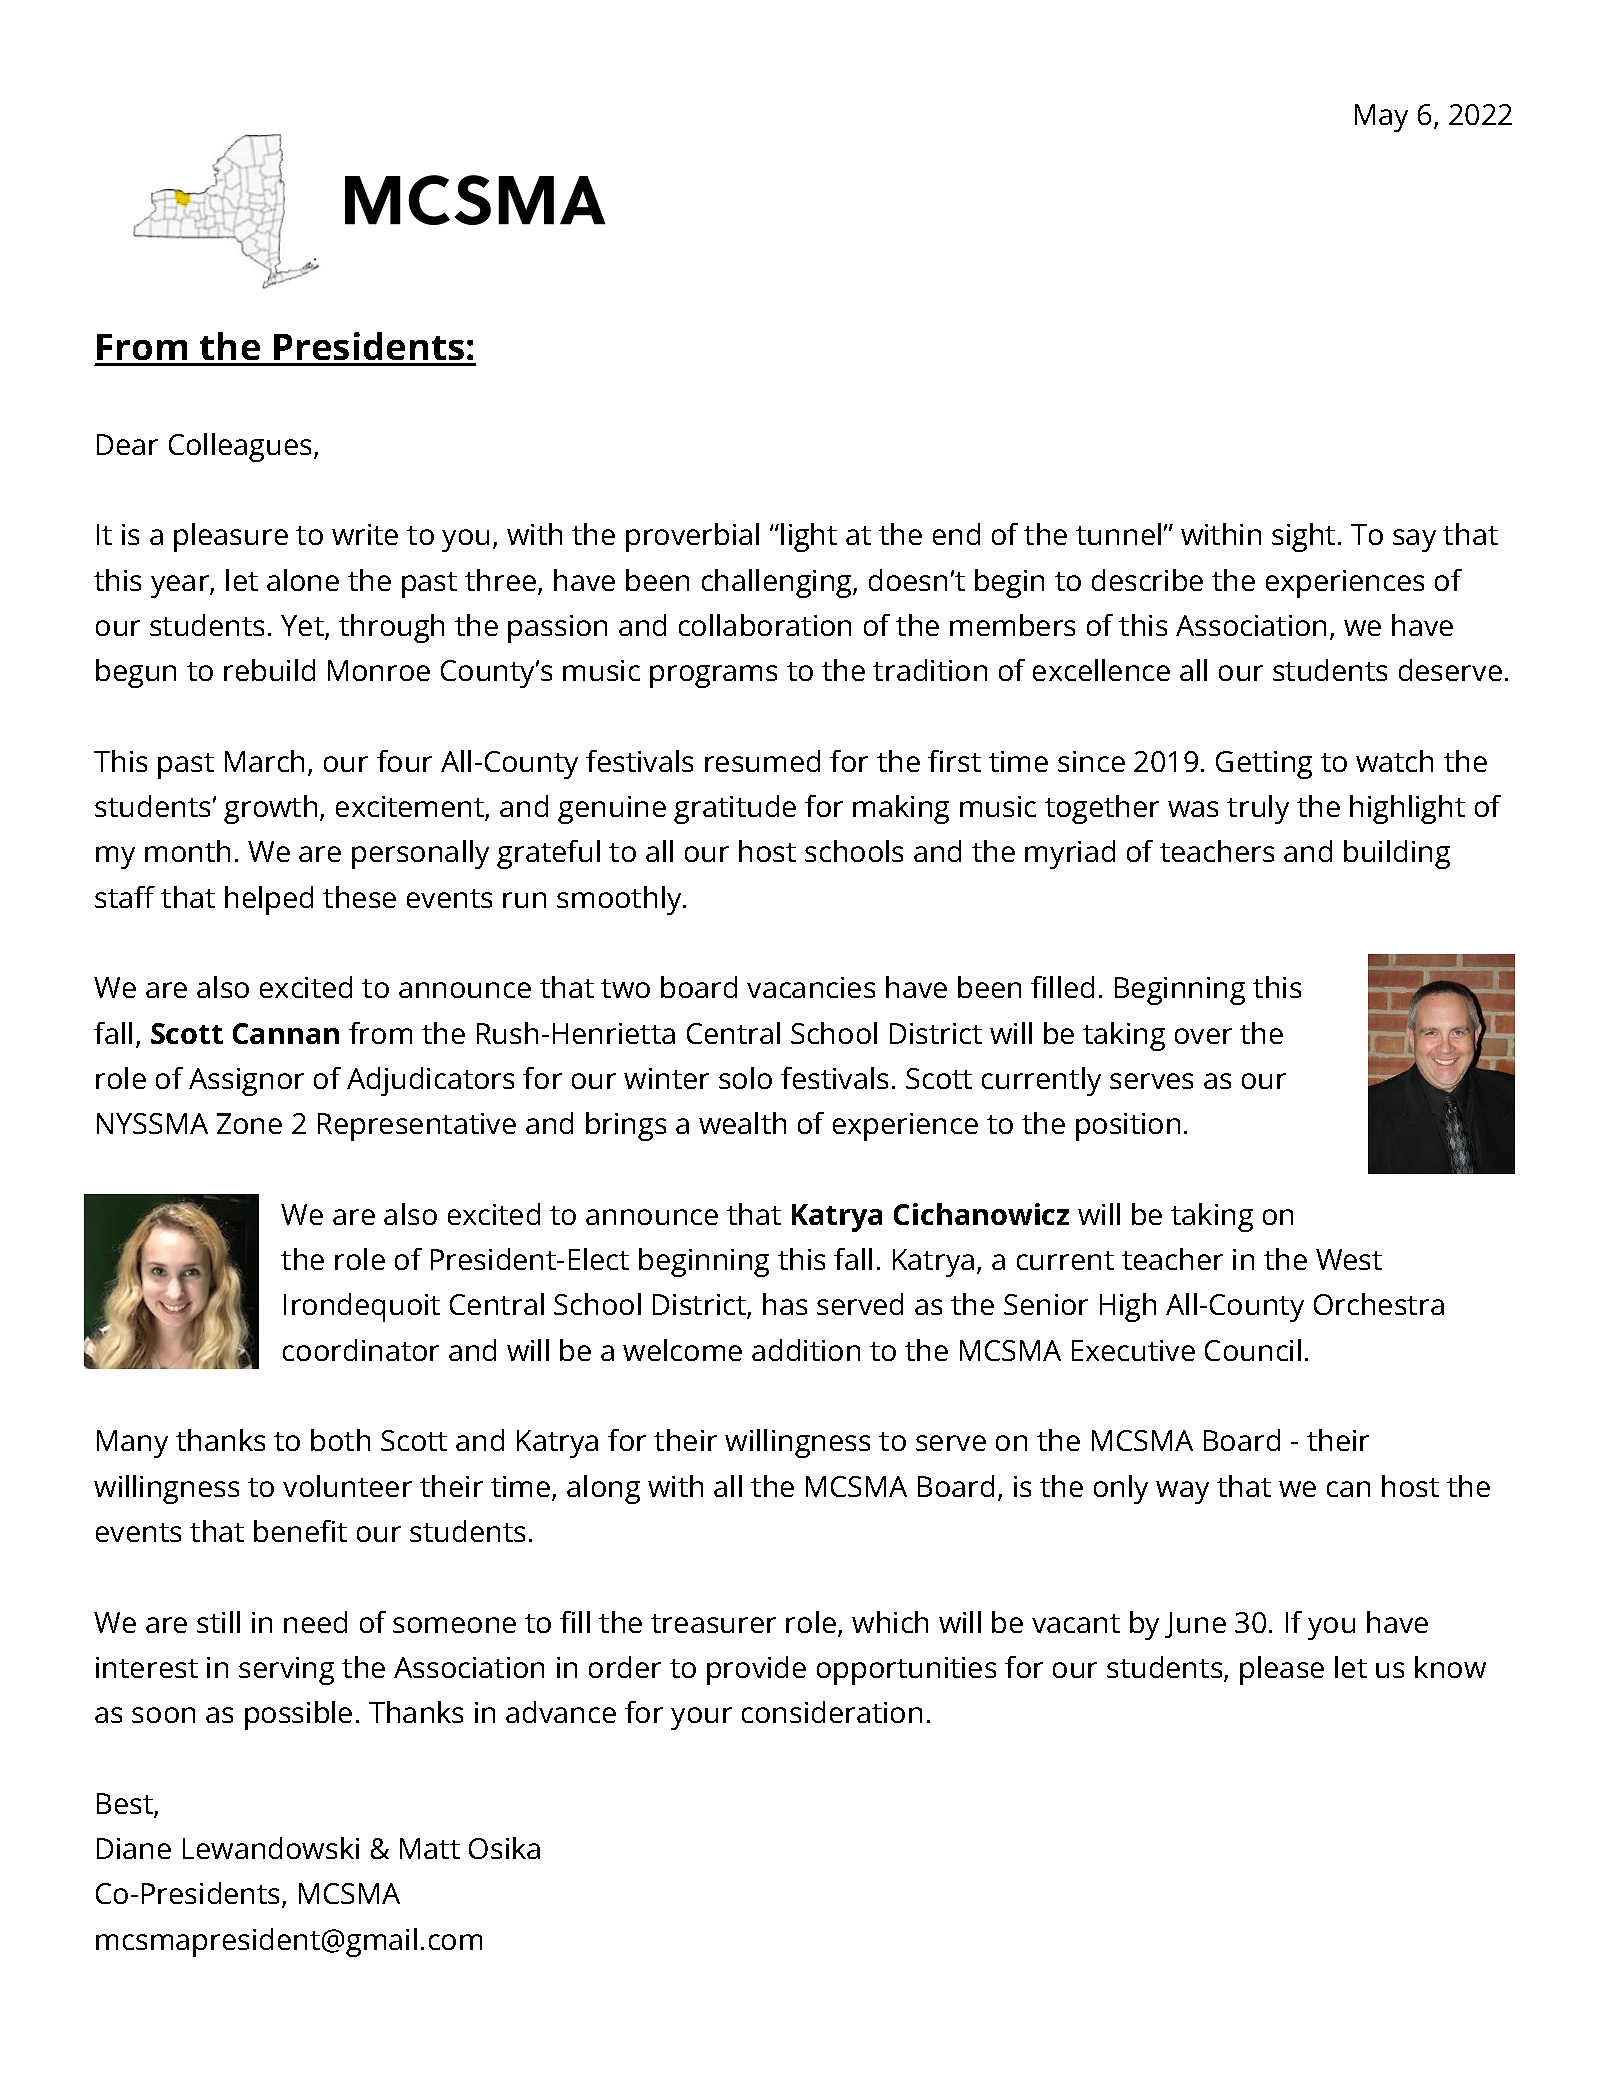  What do you see at coordinates (811, 987) in the image?
I see `vacancies` at bounding box center [811, 987].
